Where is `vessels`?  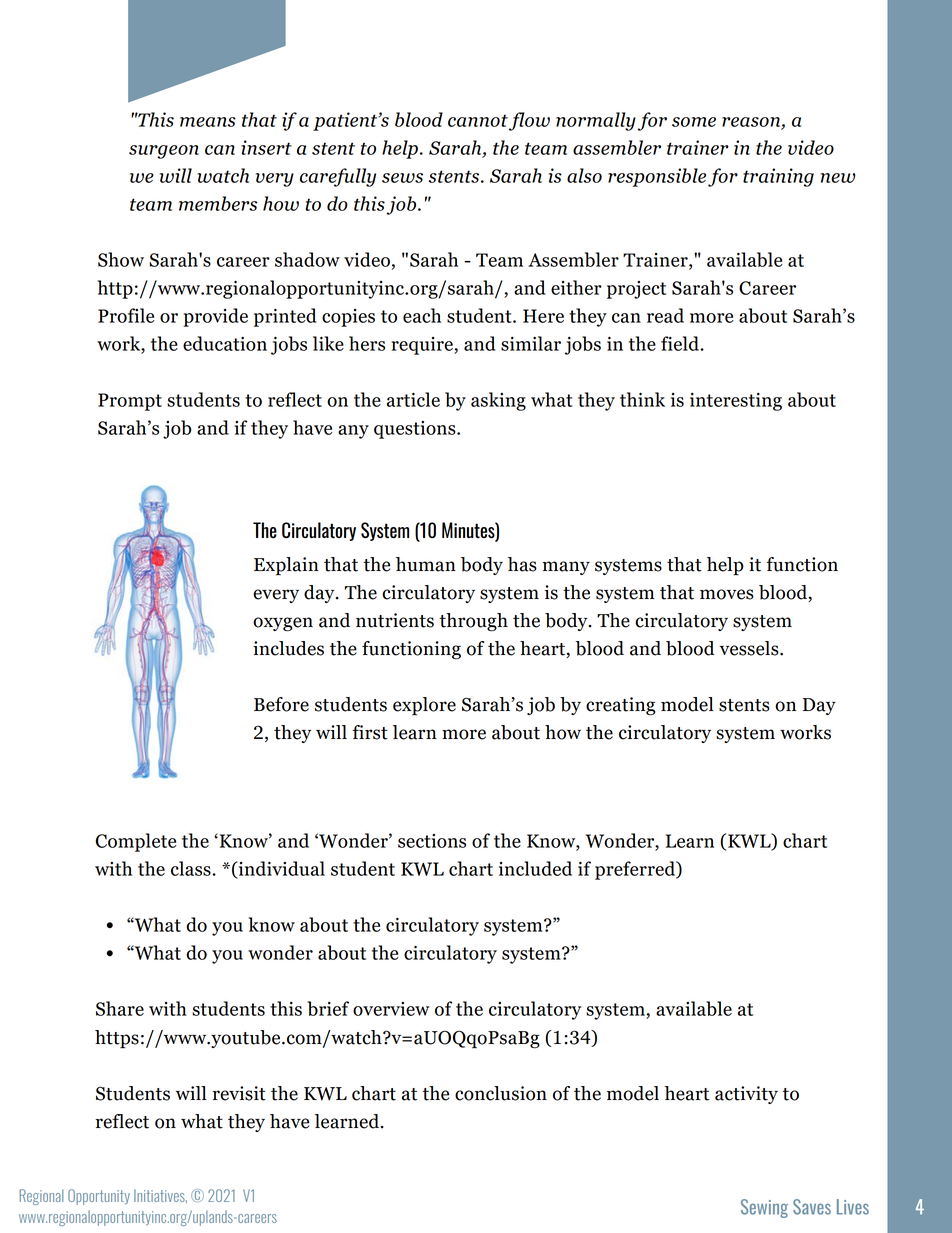 vessels is located at coordinates (750, 648).
